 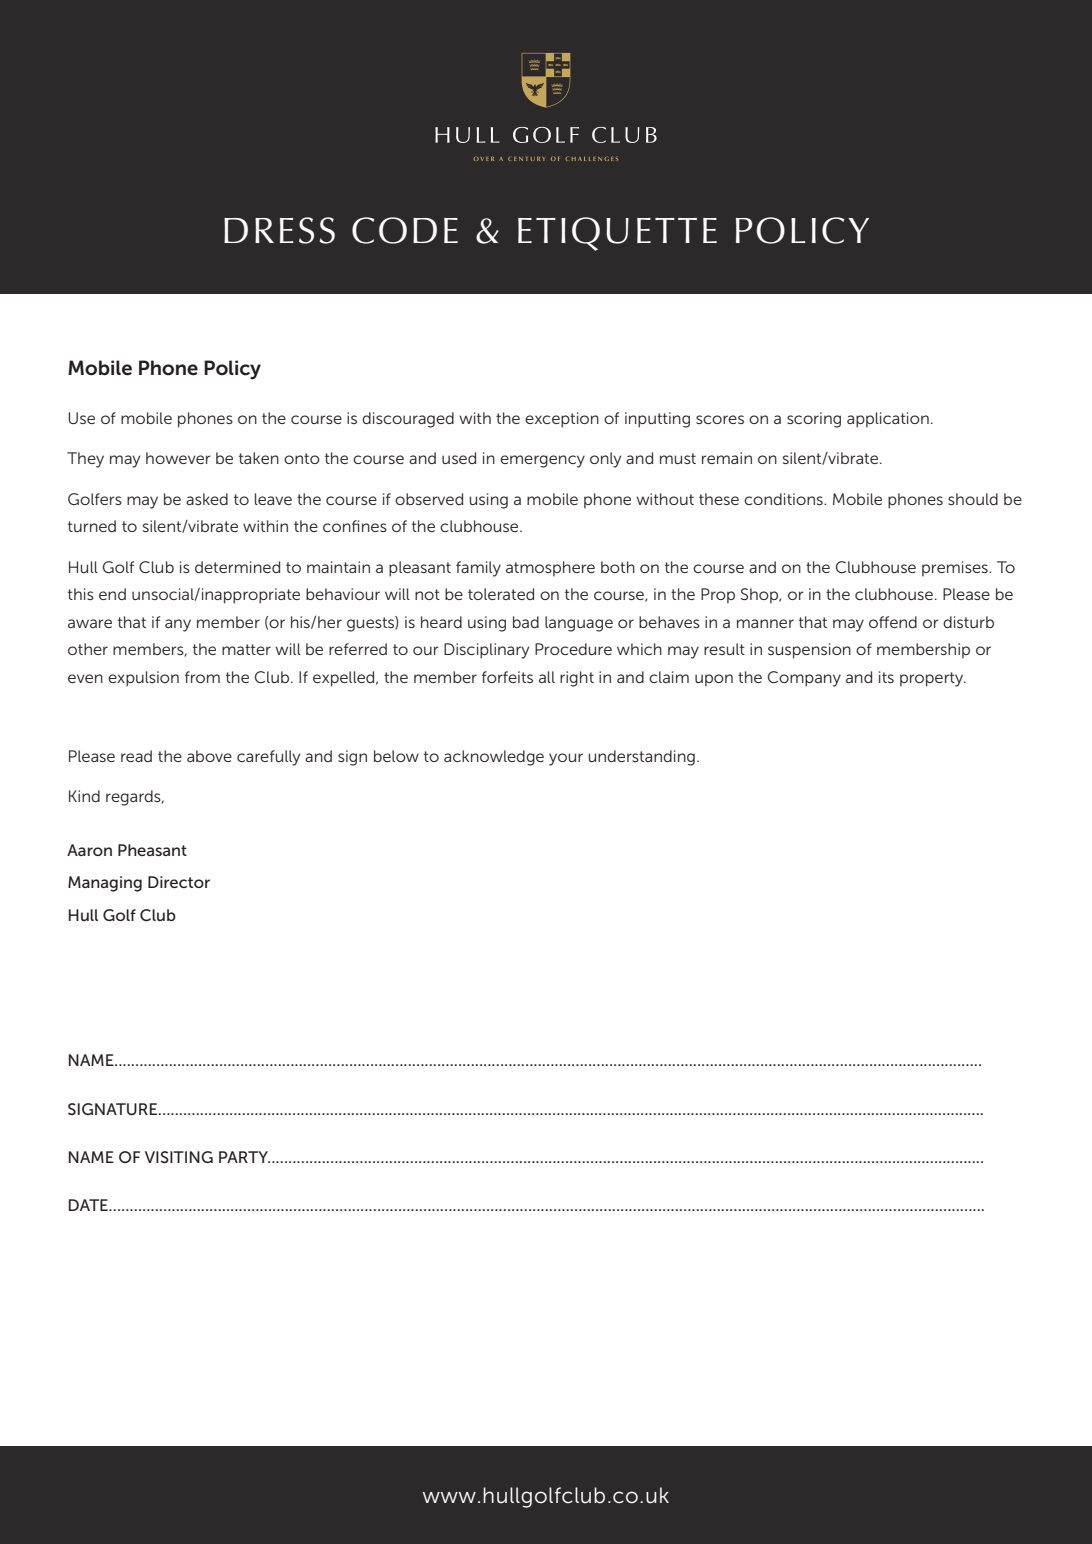 I want to click on ETIQUETTE, so click(x=617, y=234).
